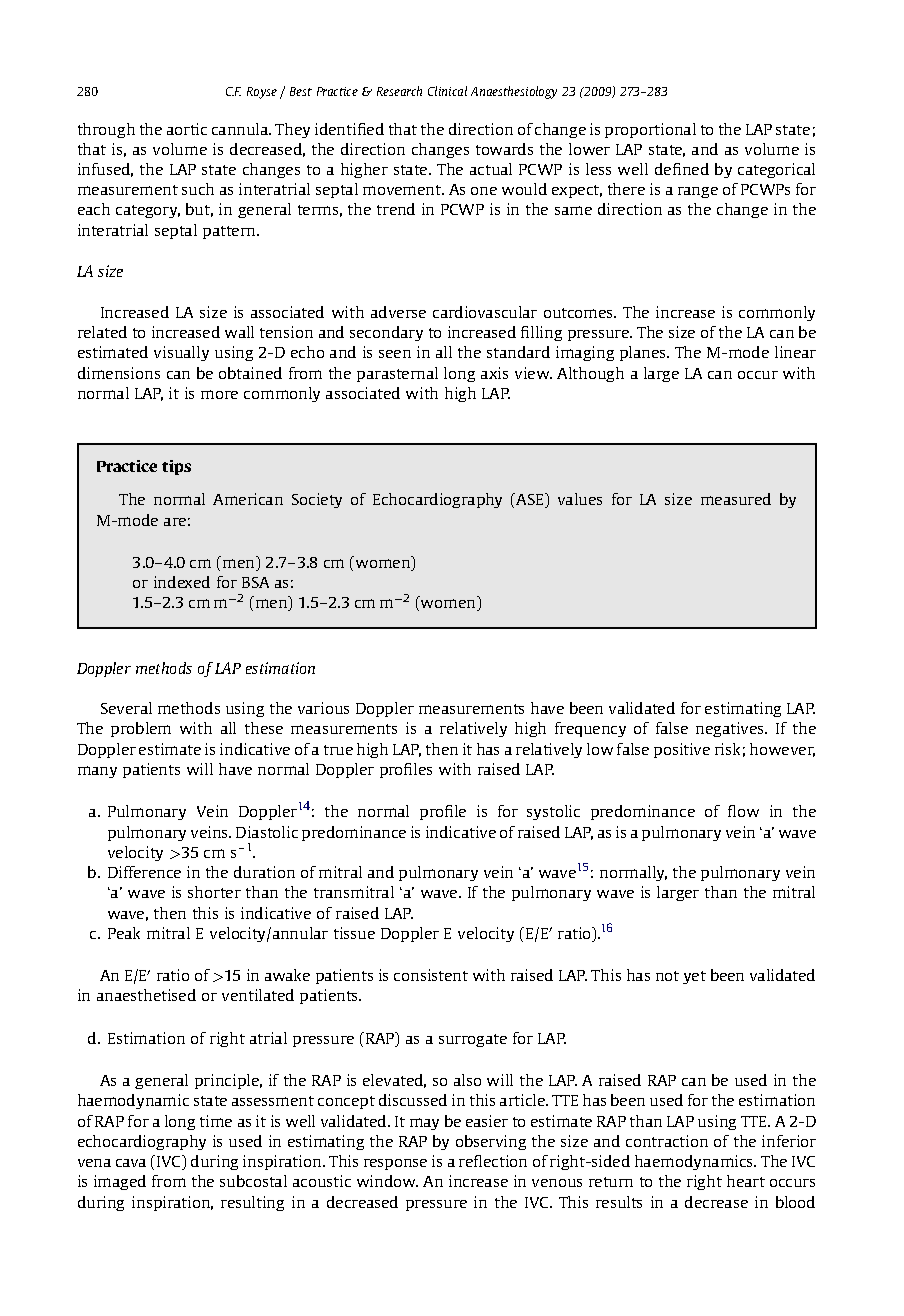  I want to click on heart, so click(746, 1181).
